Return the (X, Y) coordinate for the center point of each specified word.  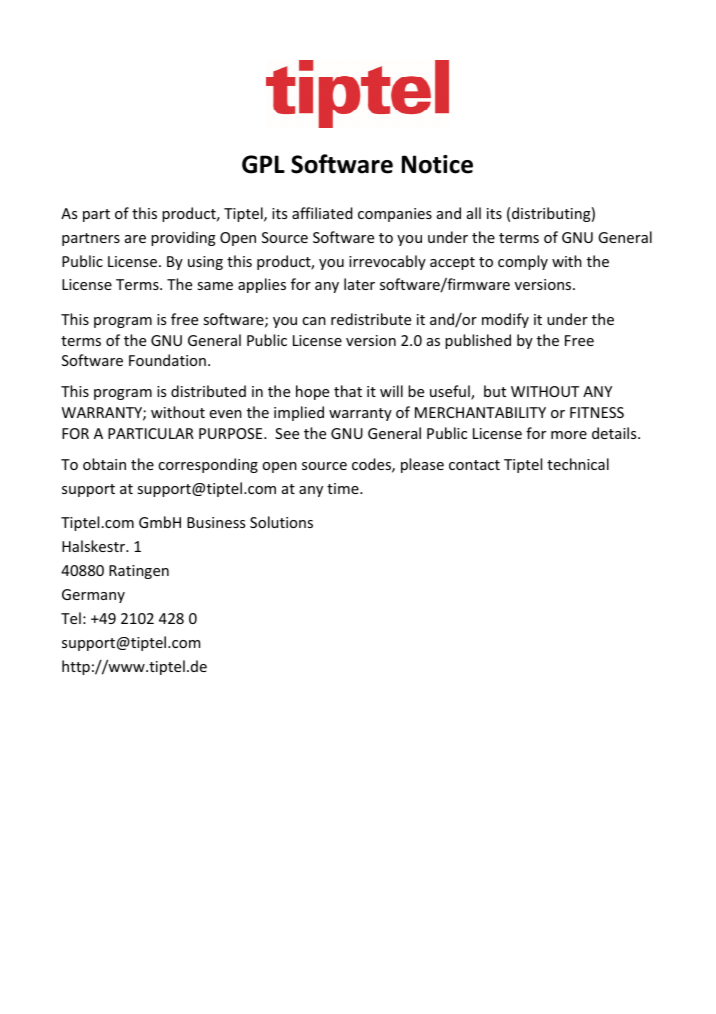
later (359, 284)
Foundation (167, 360)
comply (523, 262)
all (474, 213)
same (215, 286)
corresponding (208, 465)
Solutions (281, 522)
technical (578, 464)
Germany (93, 596)
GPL (263, 164)
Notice (437, 164)
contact (474, 465)
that (348, 391)
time (344, 488)
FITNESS (597, 412)
